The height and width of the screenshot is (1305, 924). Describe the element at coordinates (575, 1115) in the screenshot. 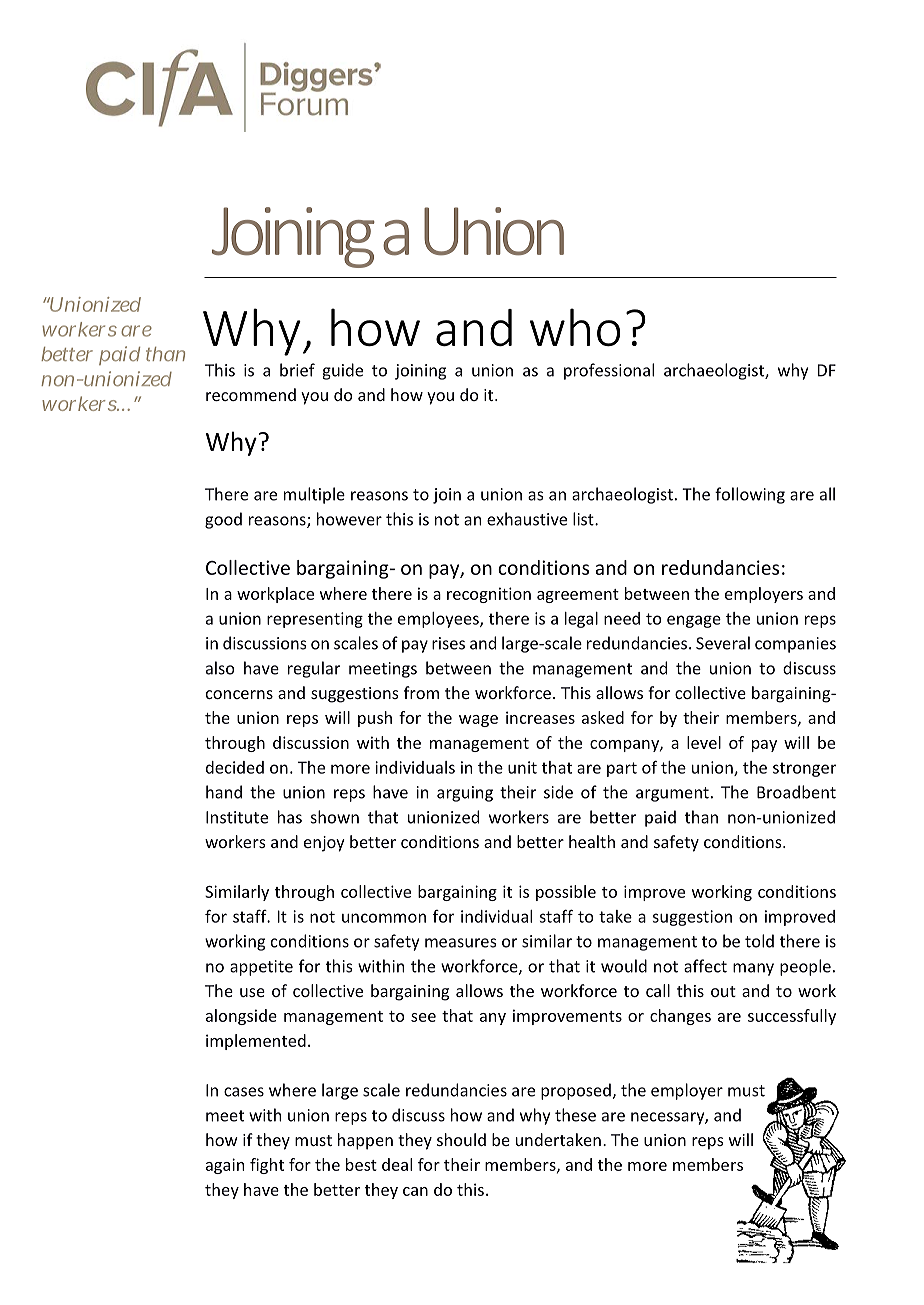

I see `these` at that location.
